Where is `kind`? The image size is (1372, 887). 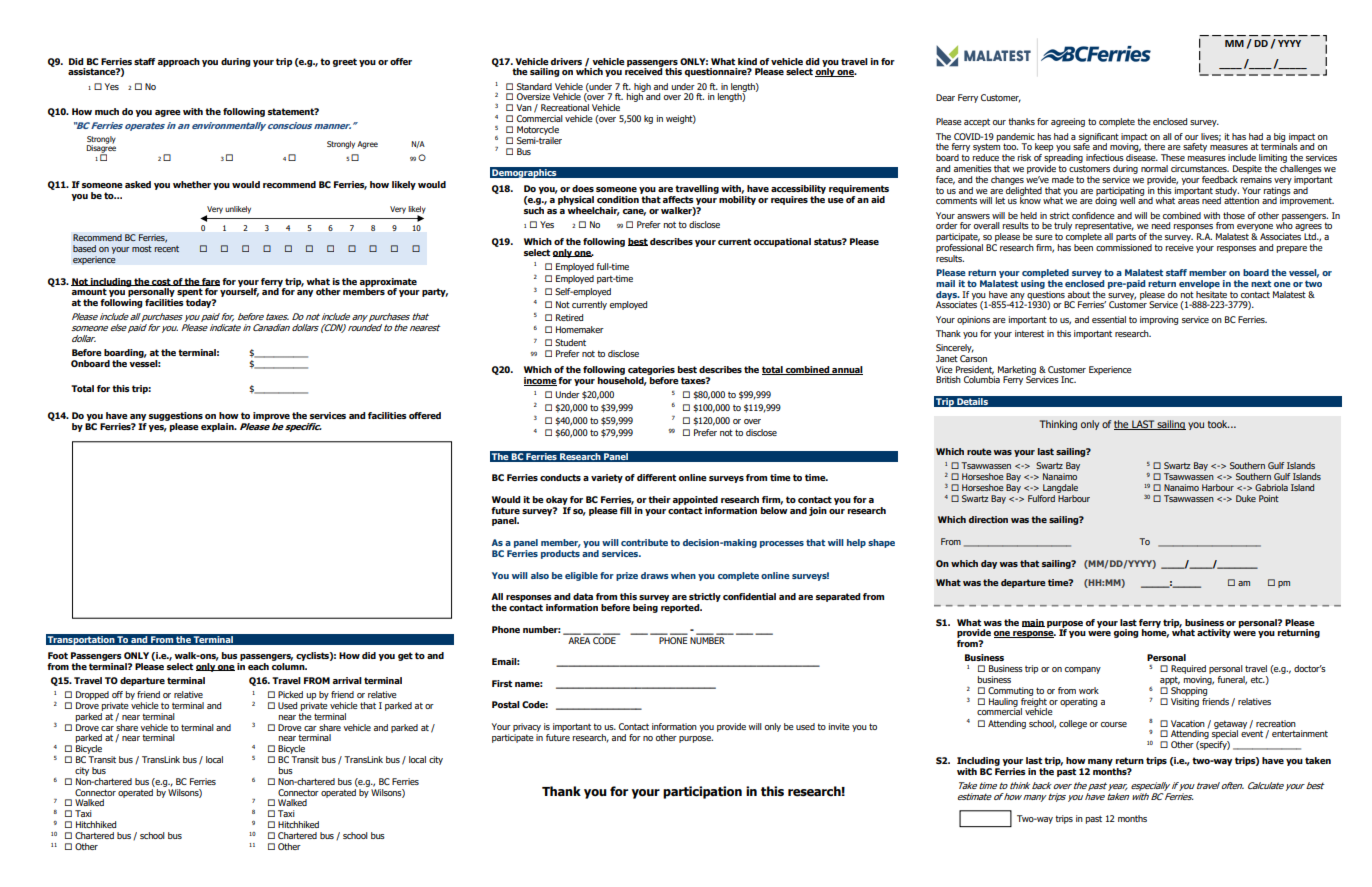
kind is located at coordinates (747, 61).
